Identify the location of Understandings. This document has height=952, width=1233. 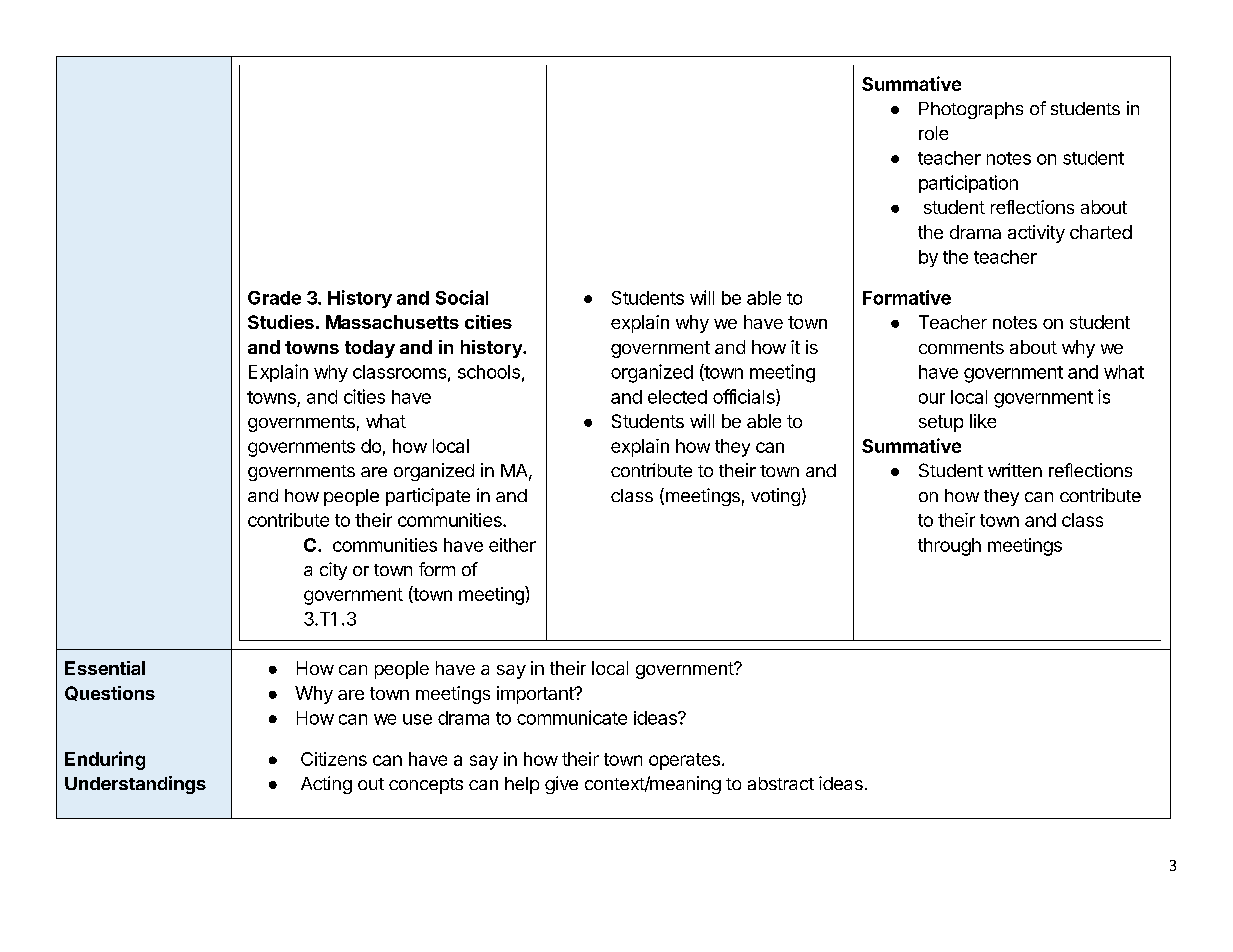
(135, 785).
